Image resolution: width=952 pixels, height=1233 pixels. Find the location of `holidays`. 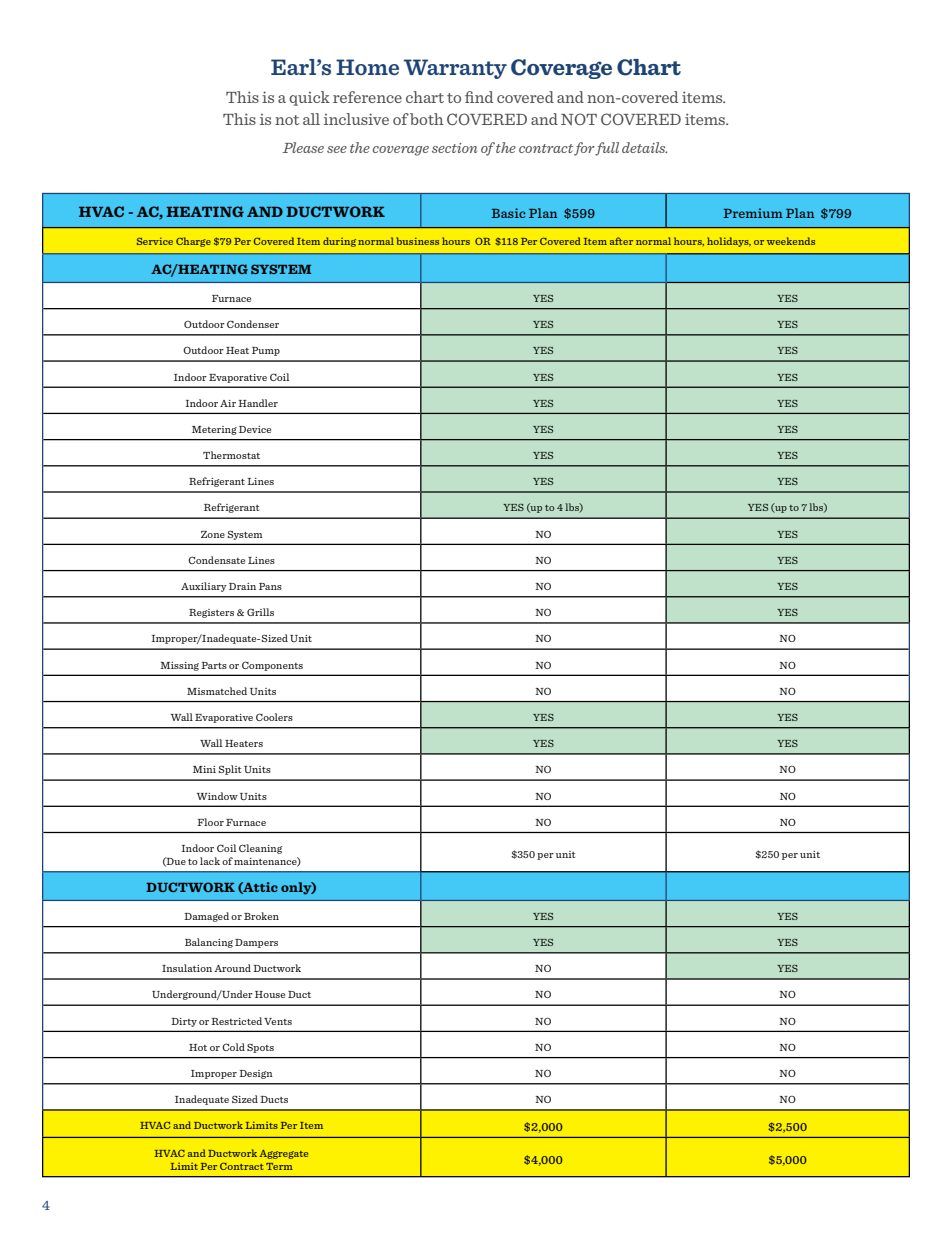

holidays is located at coordinates (729, 242).
